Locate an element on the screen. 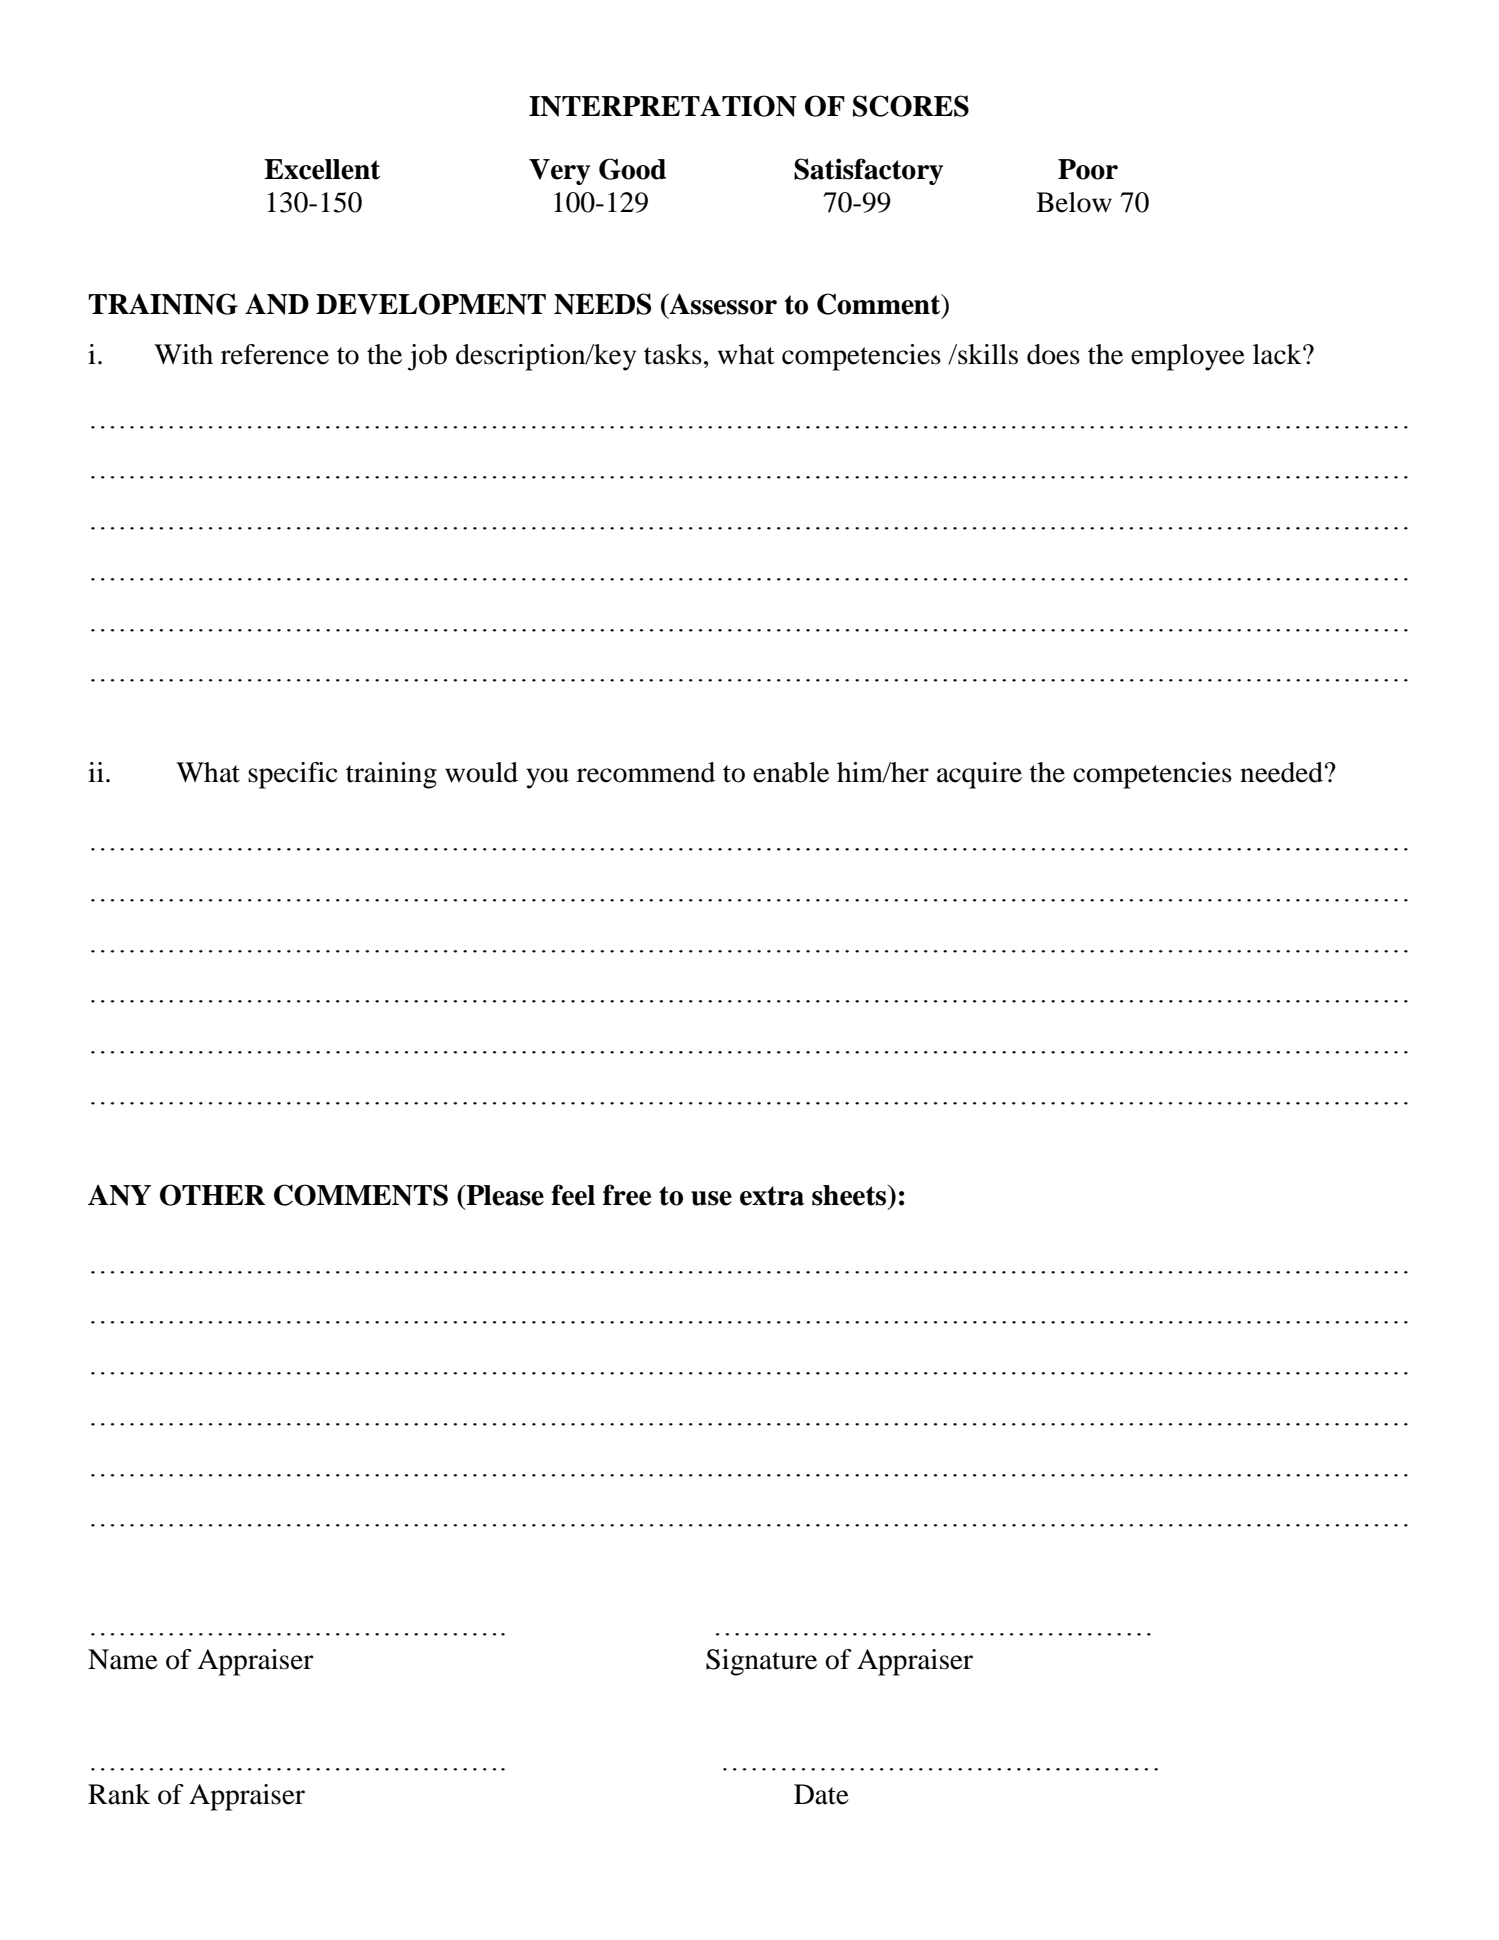 Image resolution: width=1499 pixels, height=1940 pixels. Poor is located at coordinates (1088, 169).
